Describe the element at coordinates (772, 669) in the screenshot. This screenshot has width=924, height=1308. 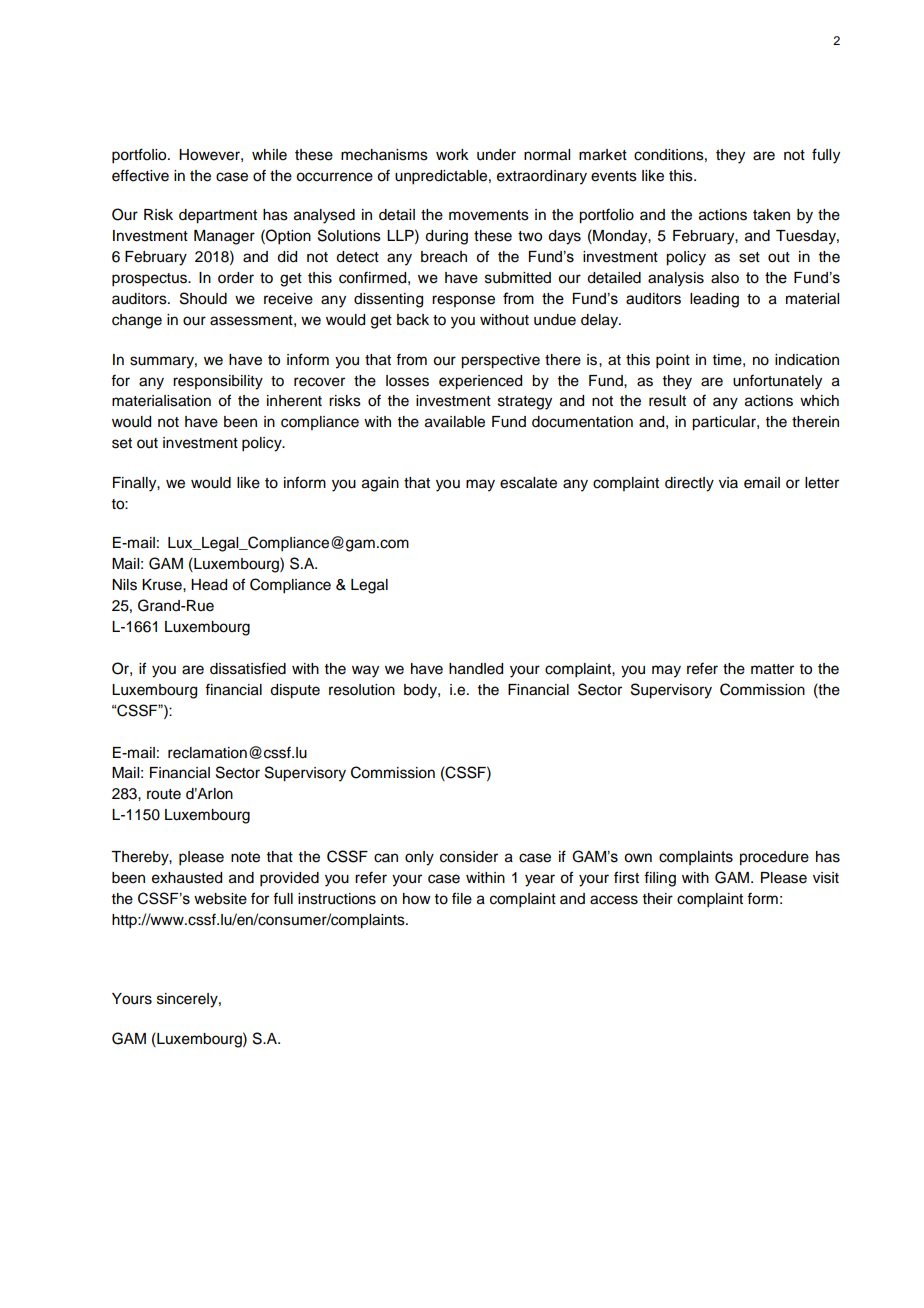
I see `matter` at that location.
